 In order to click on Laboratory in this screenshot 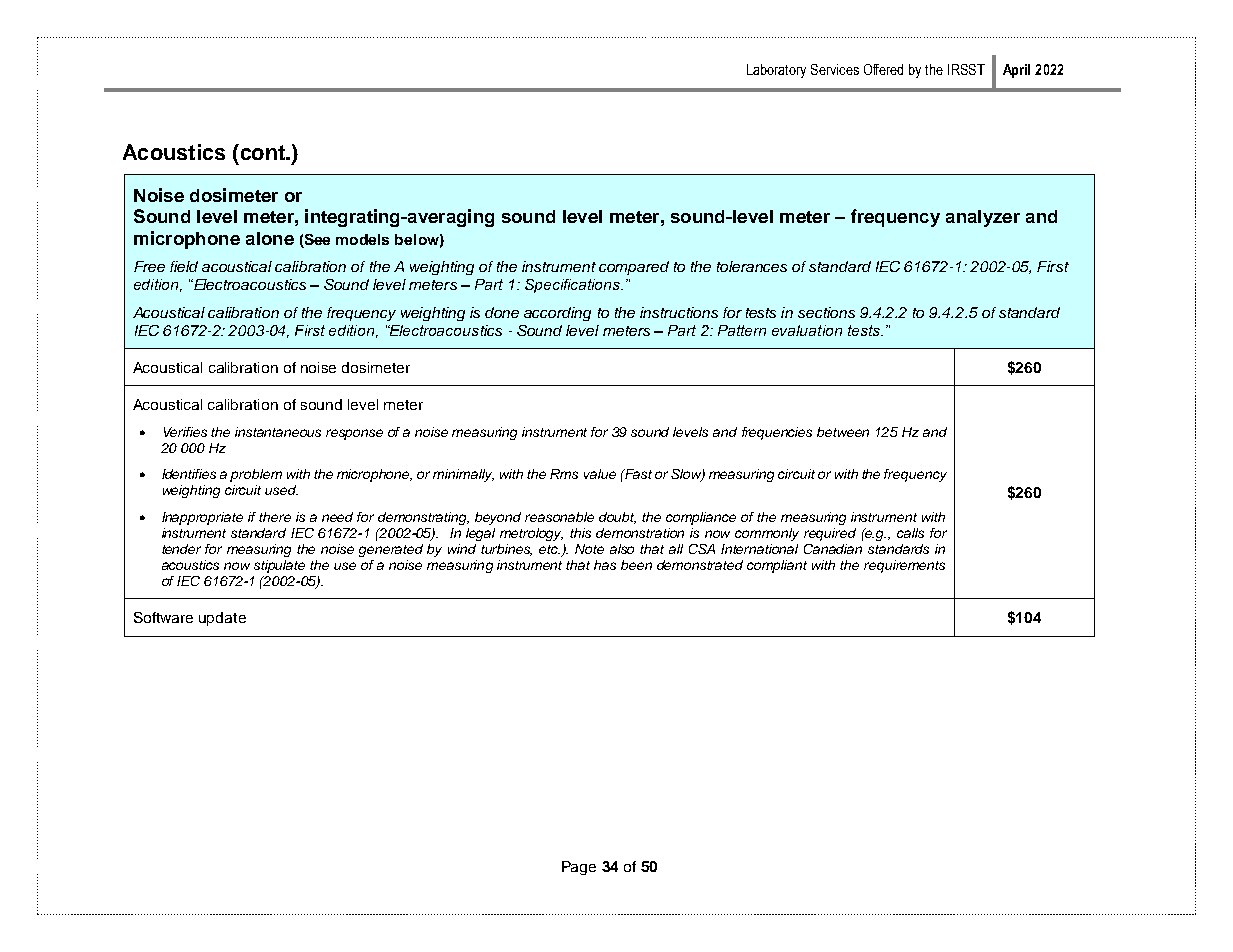, I will do `click(776, 71)`.
